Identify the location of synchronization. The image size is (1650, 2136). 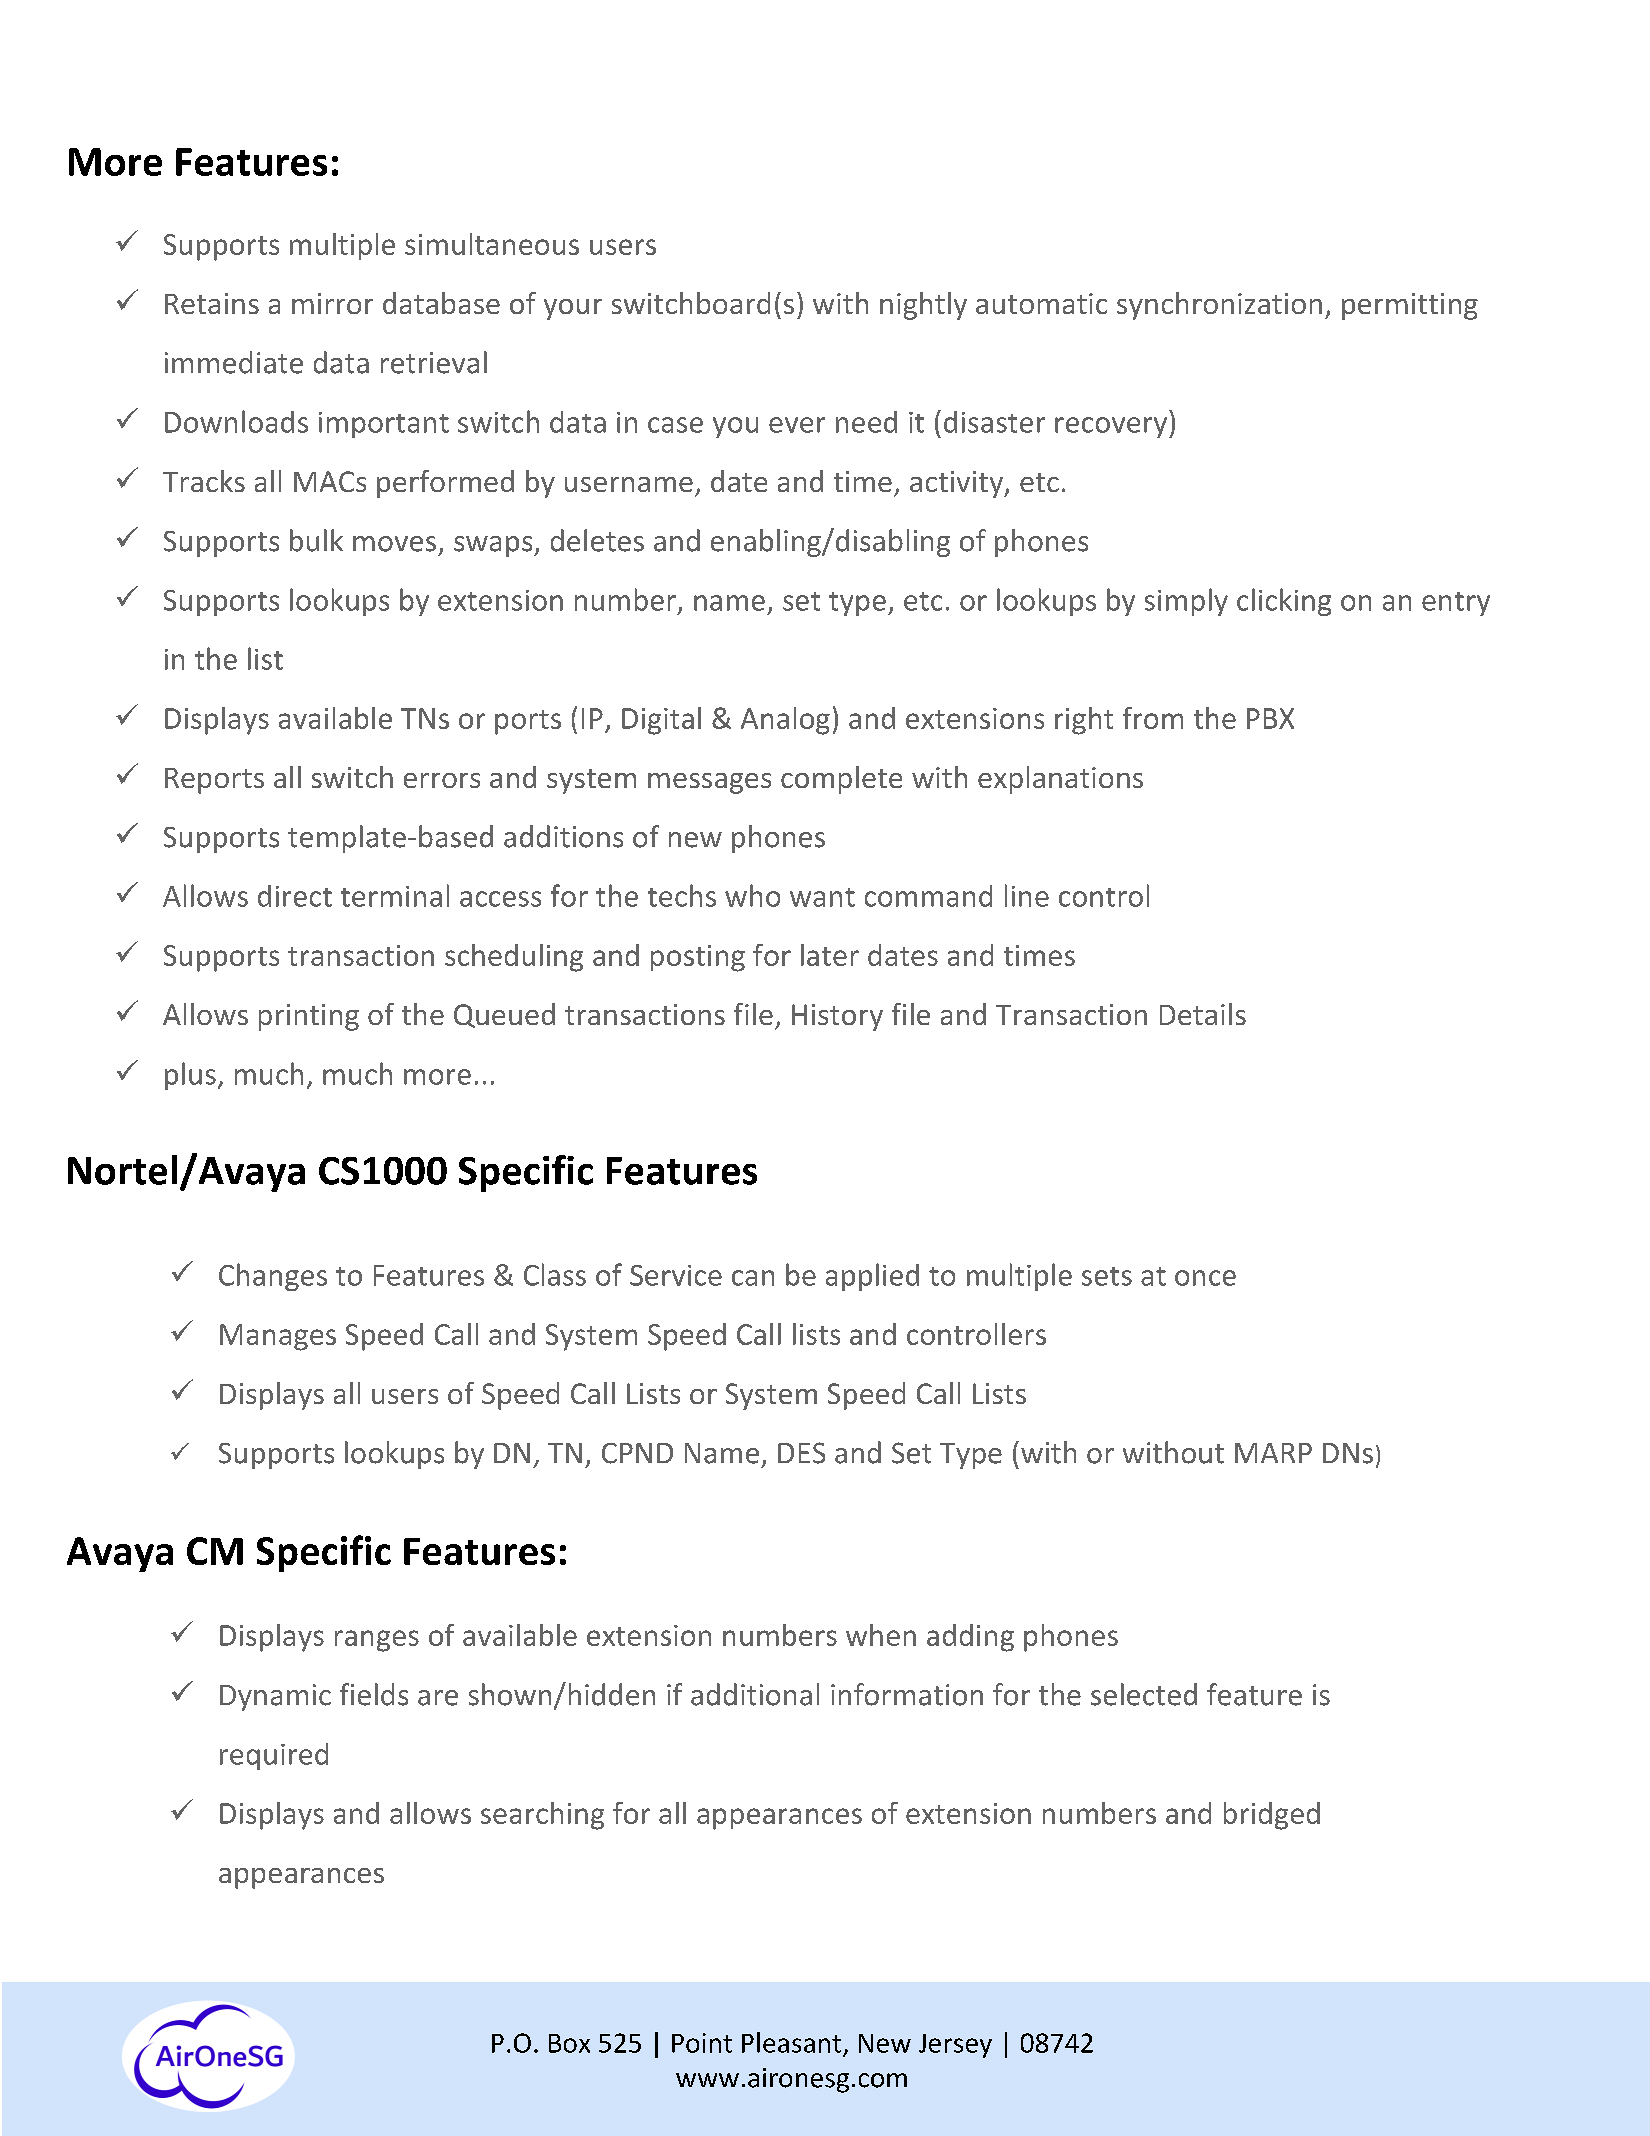
(1219, 306).
